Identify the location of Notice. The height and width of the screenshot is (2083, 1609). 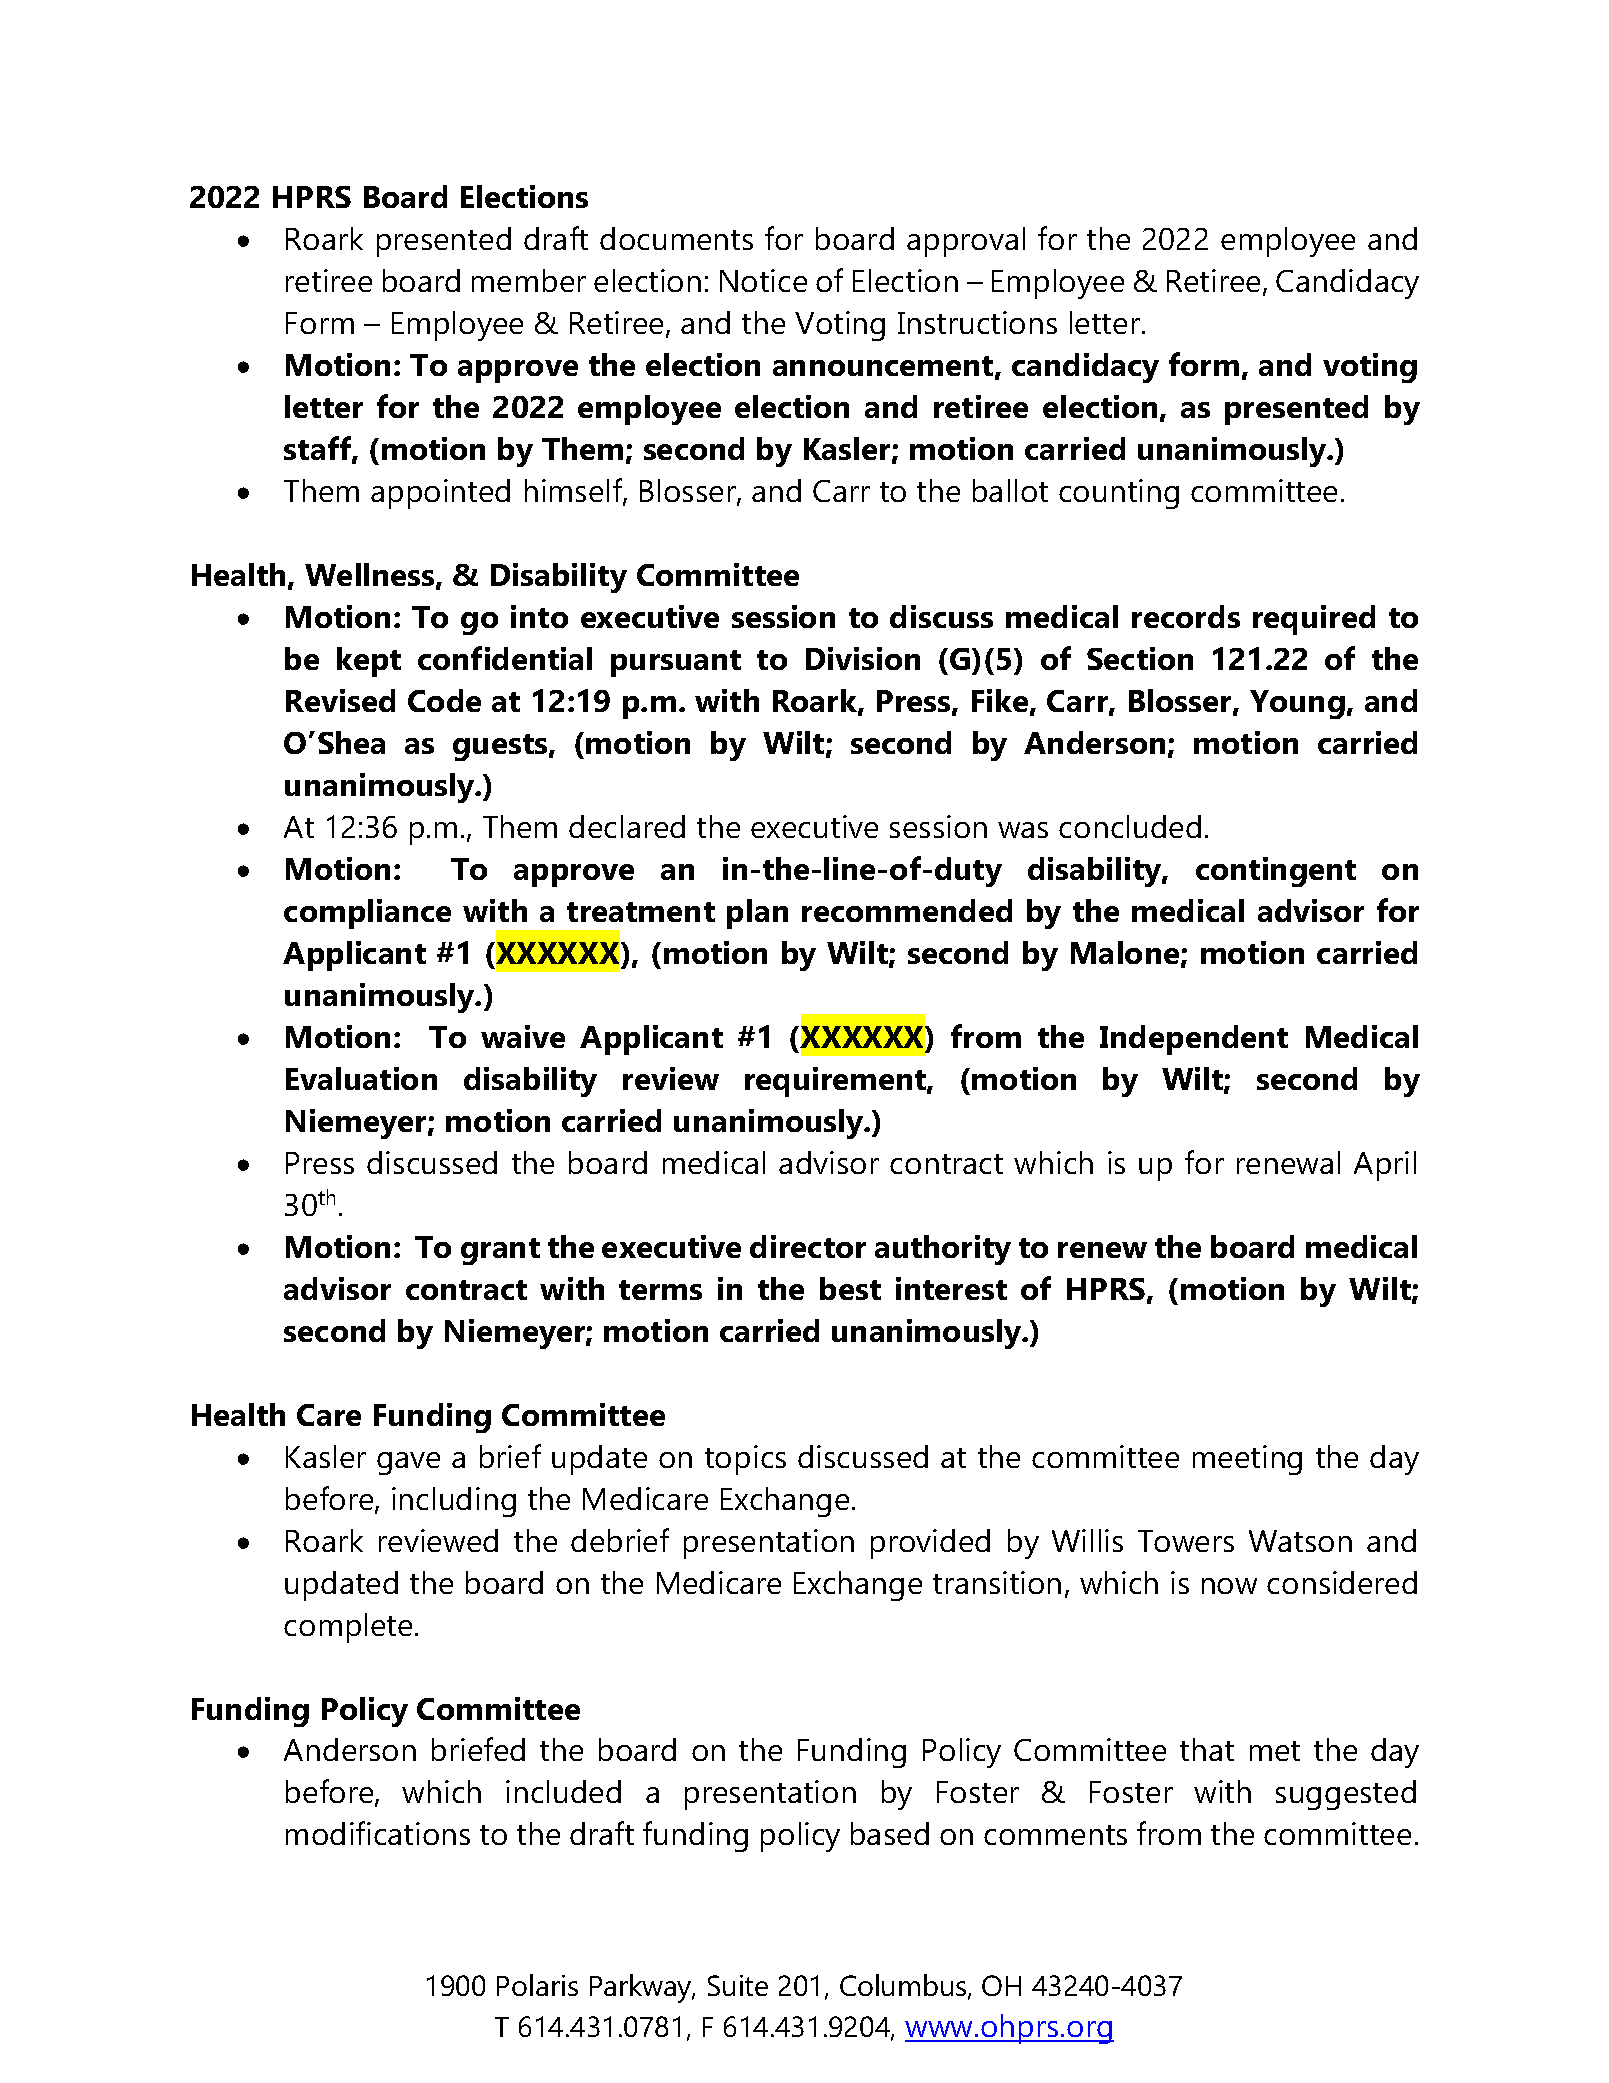
(763, 280).
